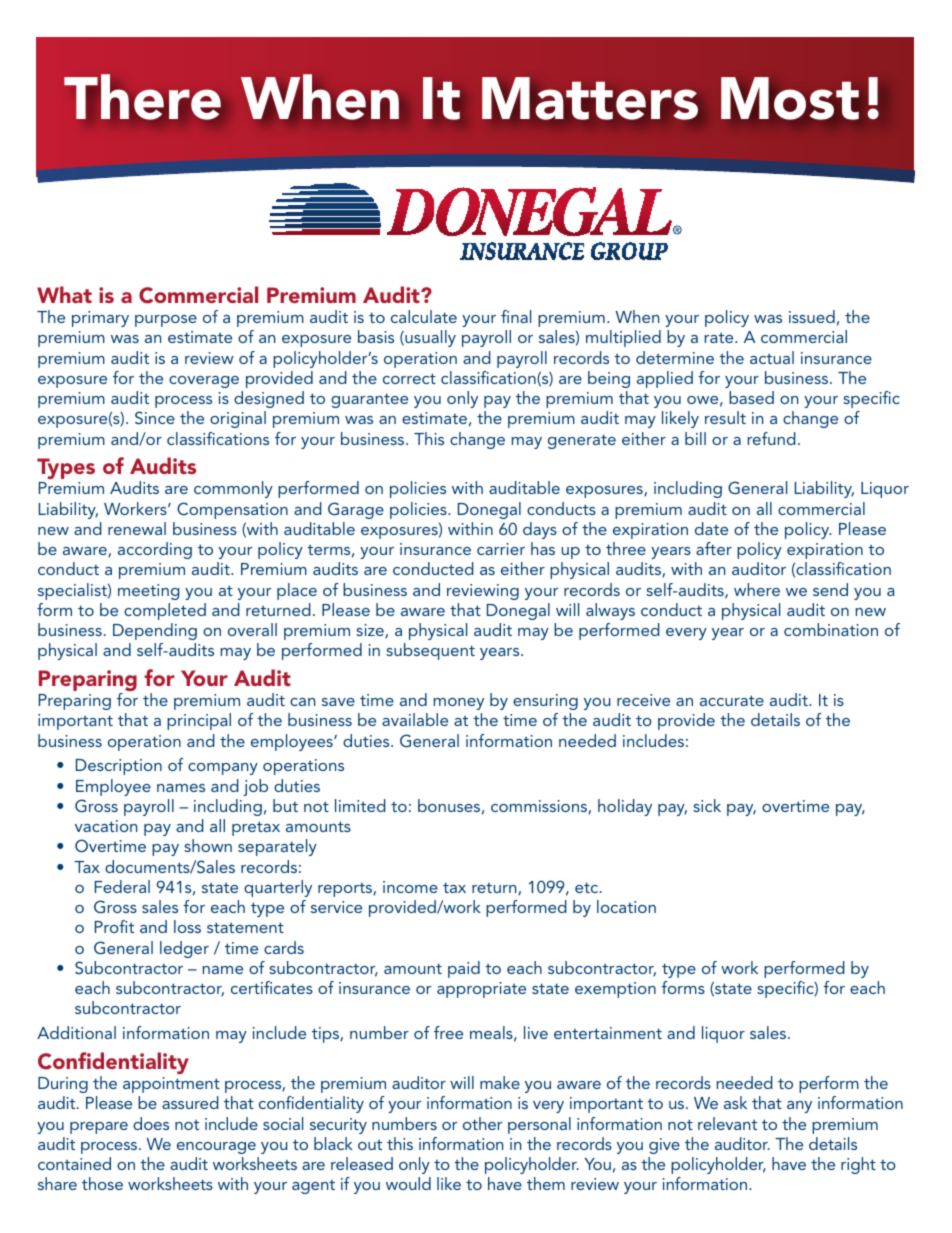  I want to click on sick, so click(707, 805).
